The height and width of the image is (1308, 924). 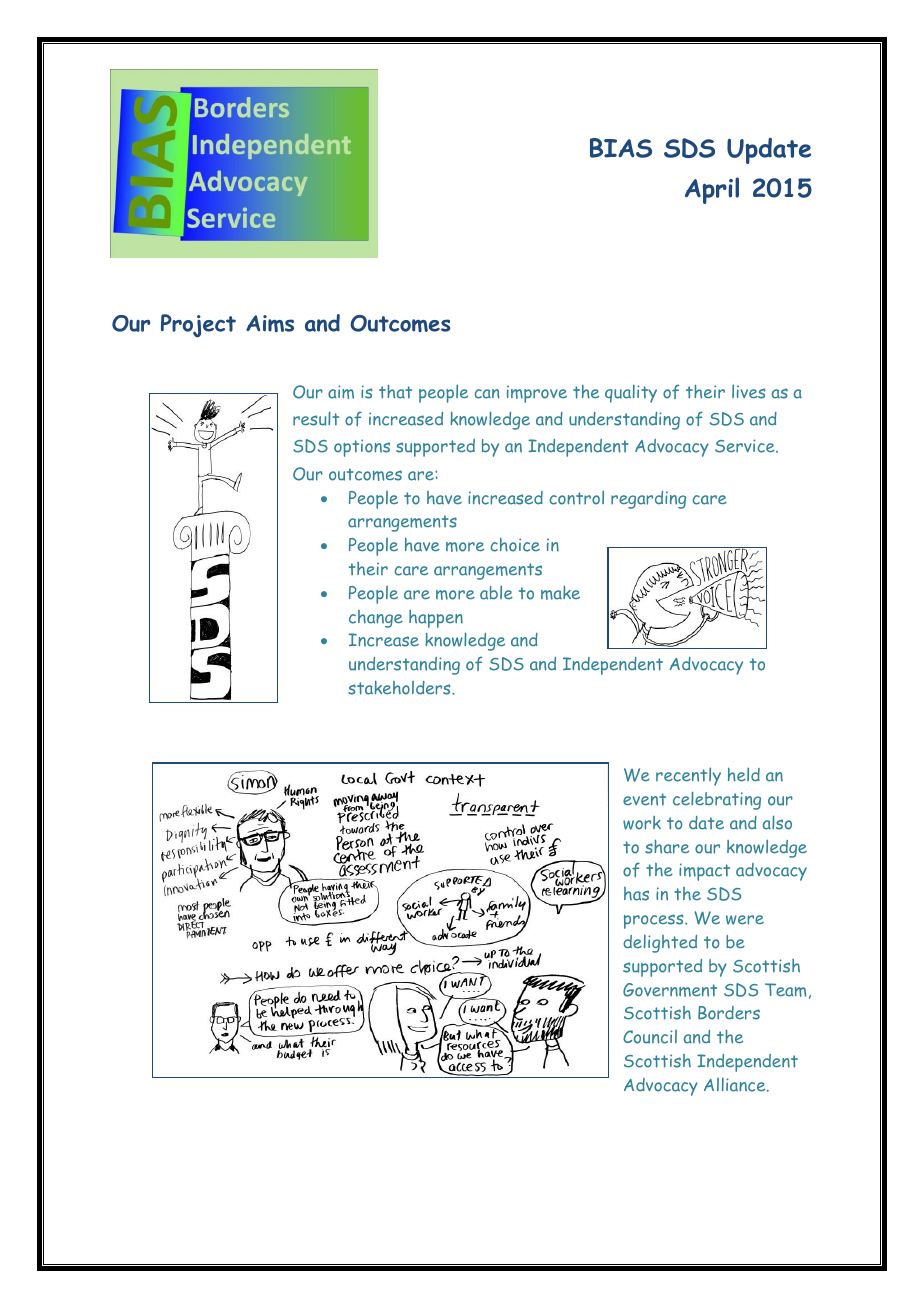 What do you see at coordinates (717, 800) in the image?
I see `celebrating` at bounding box center [717, 800].
